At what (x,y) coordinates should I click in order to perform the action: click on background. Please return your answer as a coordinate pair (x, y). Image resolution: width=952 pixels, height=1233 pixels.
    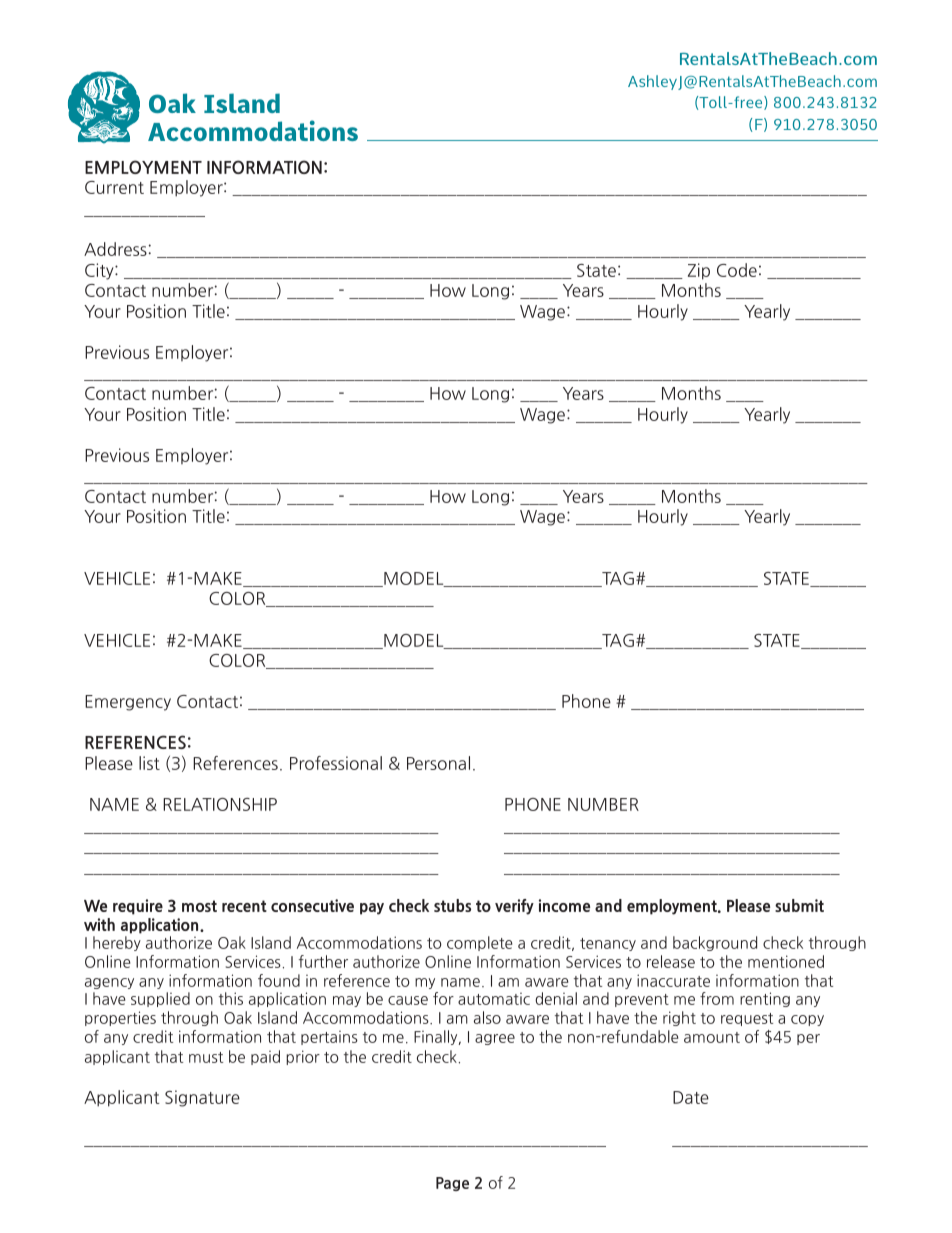
    Looking at the image, I should click on (715, 943).
